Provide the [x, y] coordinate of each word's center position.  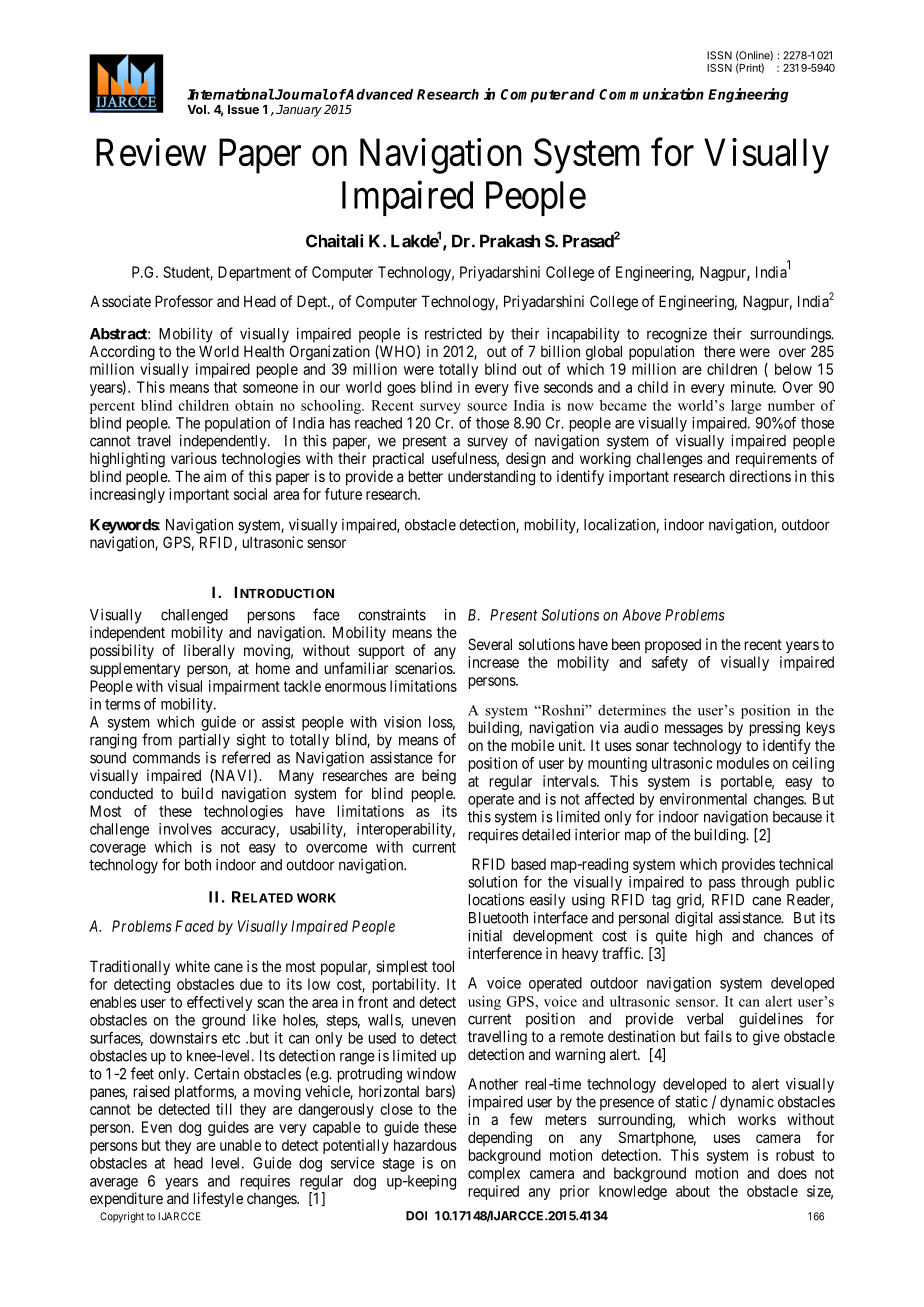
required [494, 1192]
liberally [209, 651]
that [225, 387]
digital [694, 919]
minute [753, 387]
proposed [673, 645]
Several [490, 644]
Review [151, 152]
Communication [651, 94]
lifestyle [218, 1199]
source [487, 407]
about [693, 1191]
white [192, 966]
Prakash [510, 241]
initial [485, 935]
